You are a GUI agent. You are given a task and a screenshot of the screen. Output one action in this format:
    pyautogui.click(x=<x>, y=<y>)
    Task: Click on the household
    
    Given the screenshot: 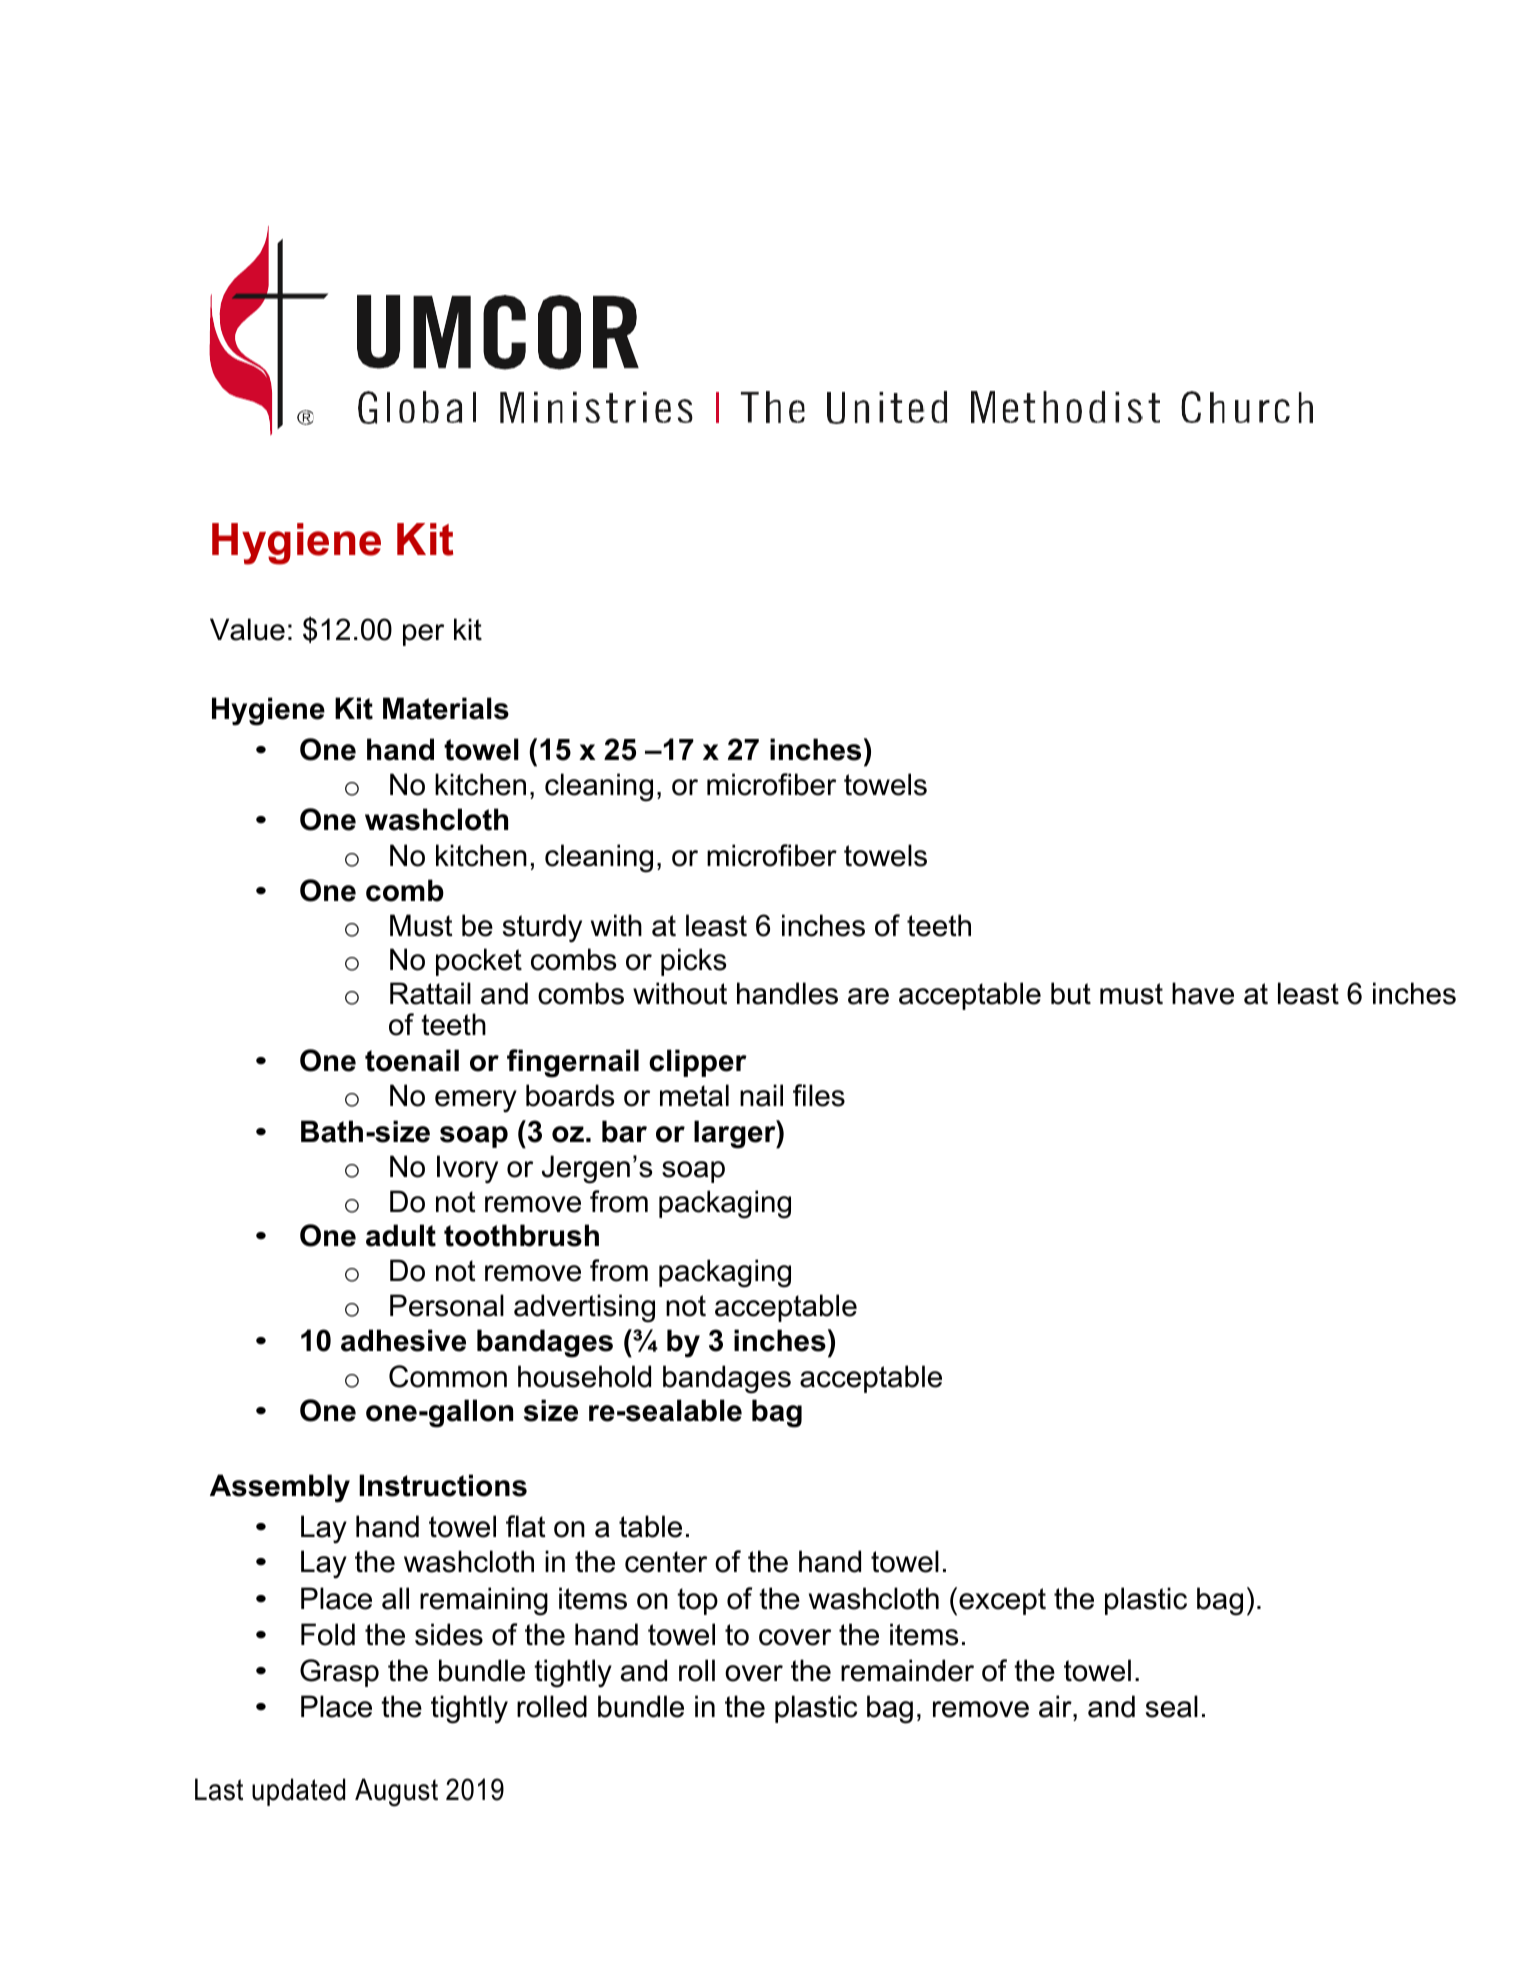 What is the action you would take?
    pyautogui.click(x=584, y=1376)
